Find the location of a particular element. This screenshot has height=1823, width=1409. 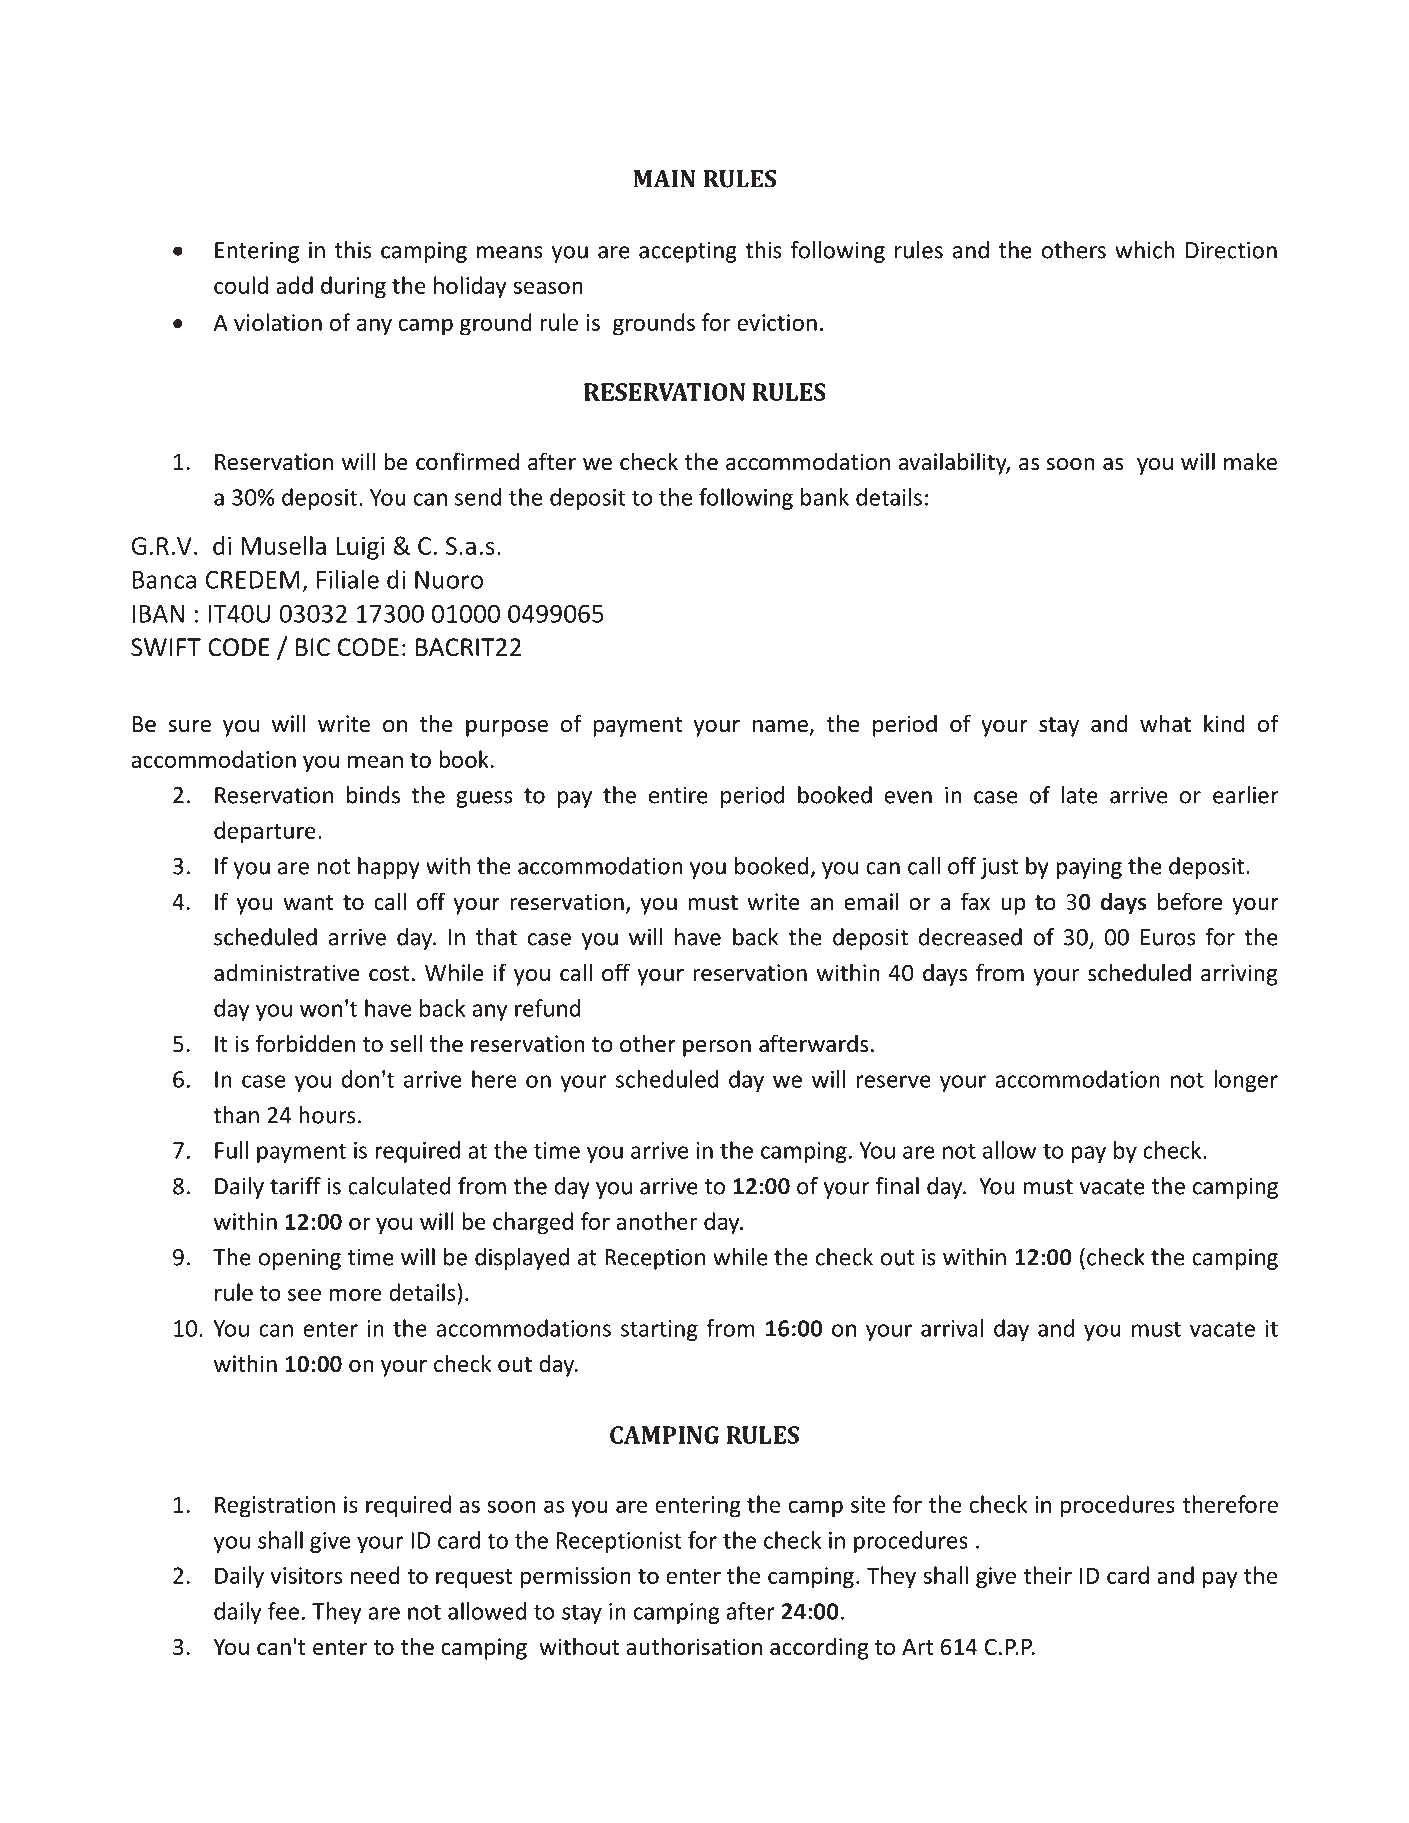

authorisation is located at coordinates (694, 1646).
